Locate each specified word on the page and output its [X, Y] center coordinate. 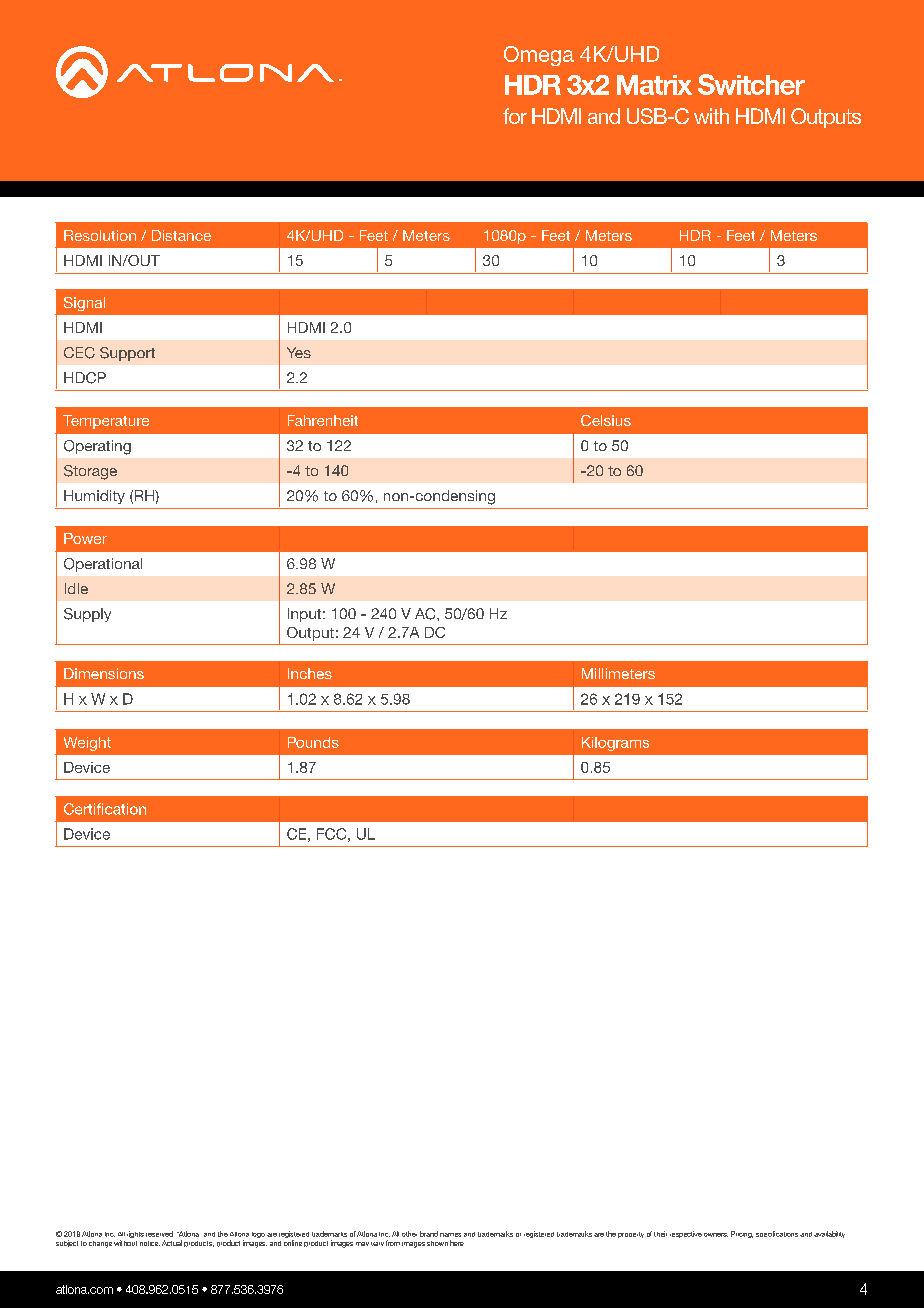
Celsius [606, 420]
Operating [97, 447]
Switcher [751, 84]
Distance [181, 235]
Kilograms [615, 744]
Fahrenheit [323, 420]
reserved [159, 1234]
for [515, 116]
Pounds [313, 742]
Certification [105, 809]
